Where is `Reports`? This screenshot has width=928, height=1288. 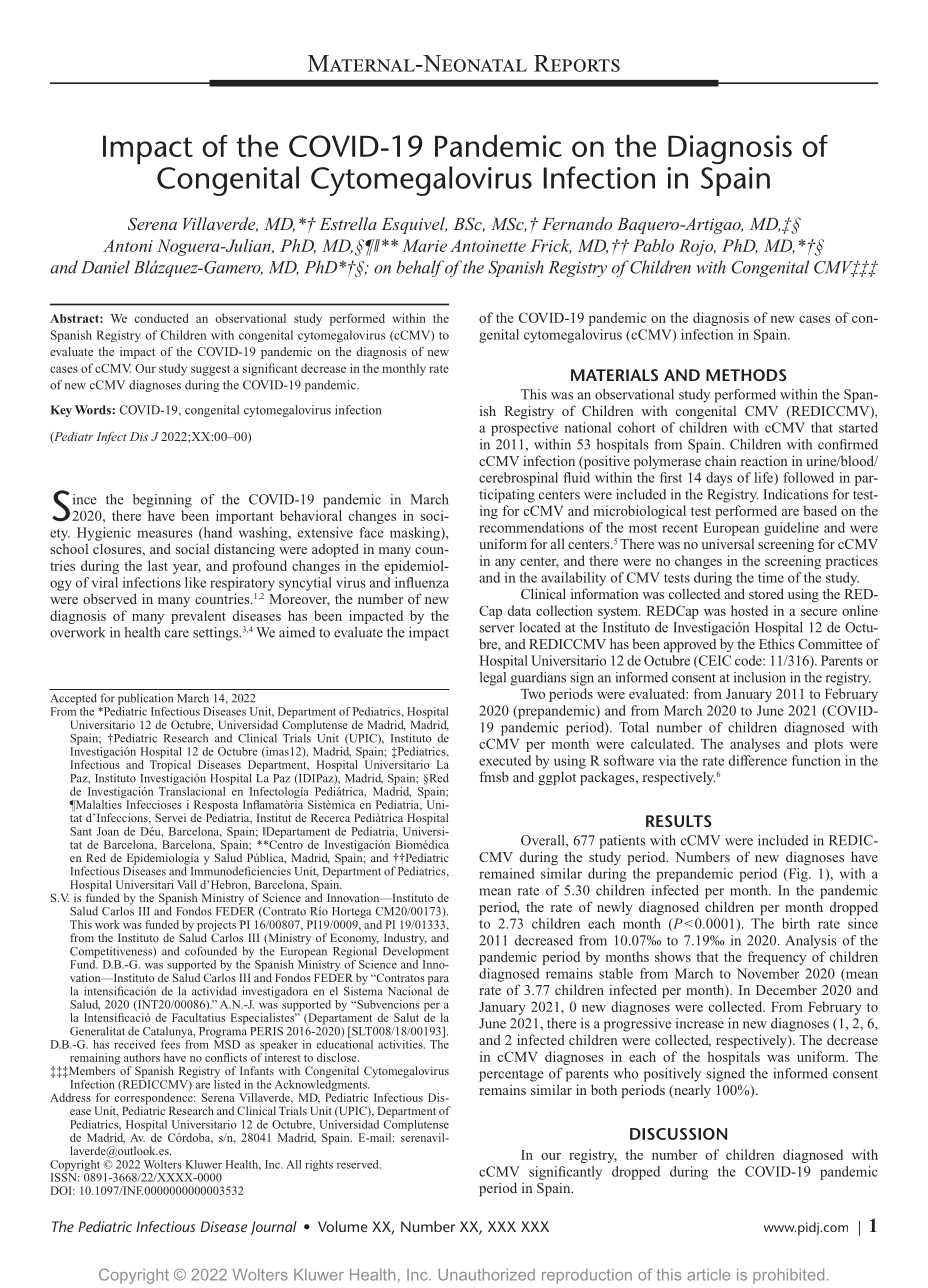
Reports is located at coordinates (577, 63).
